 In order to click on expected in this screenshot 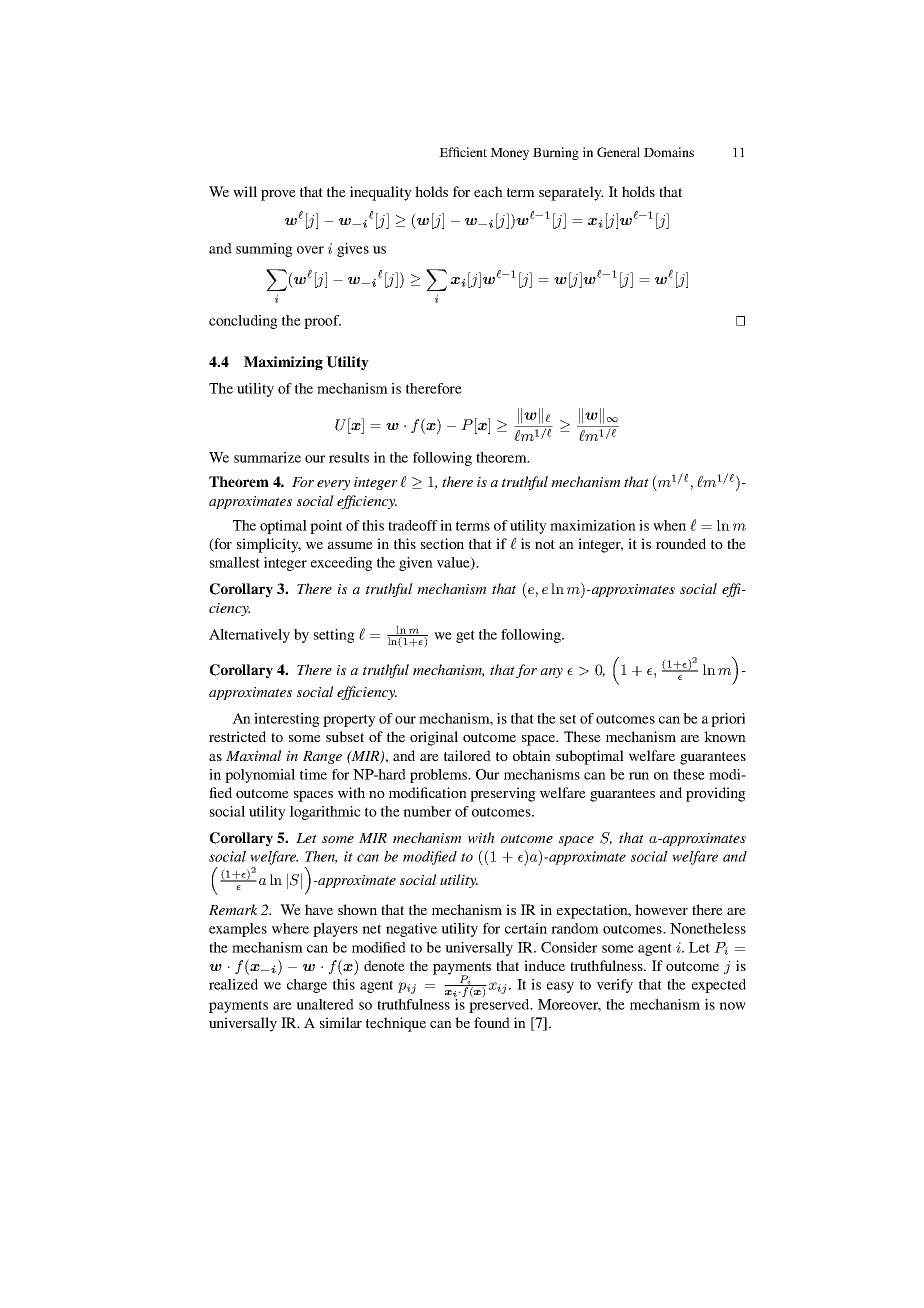, I will do `click(719, 986)`.
